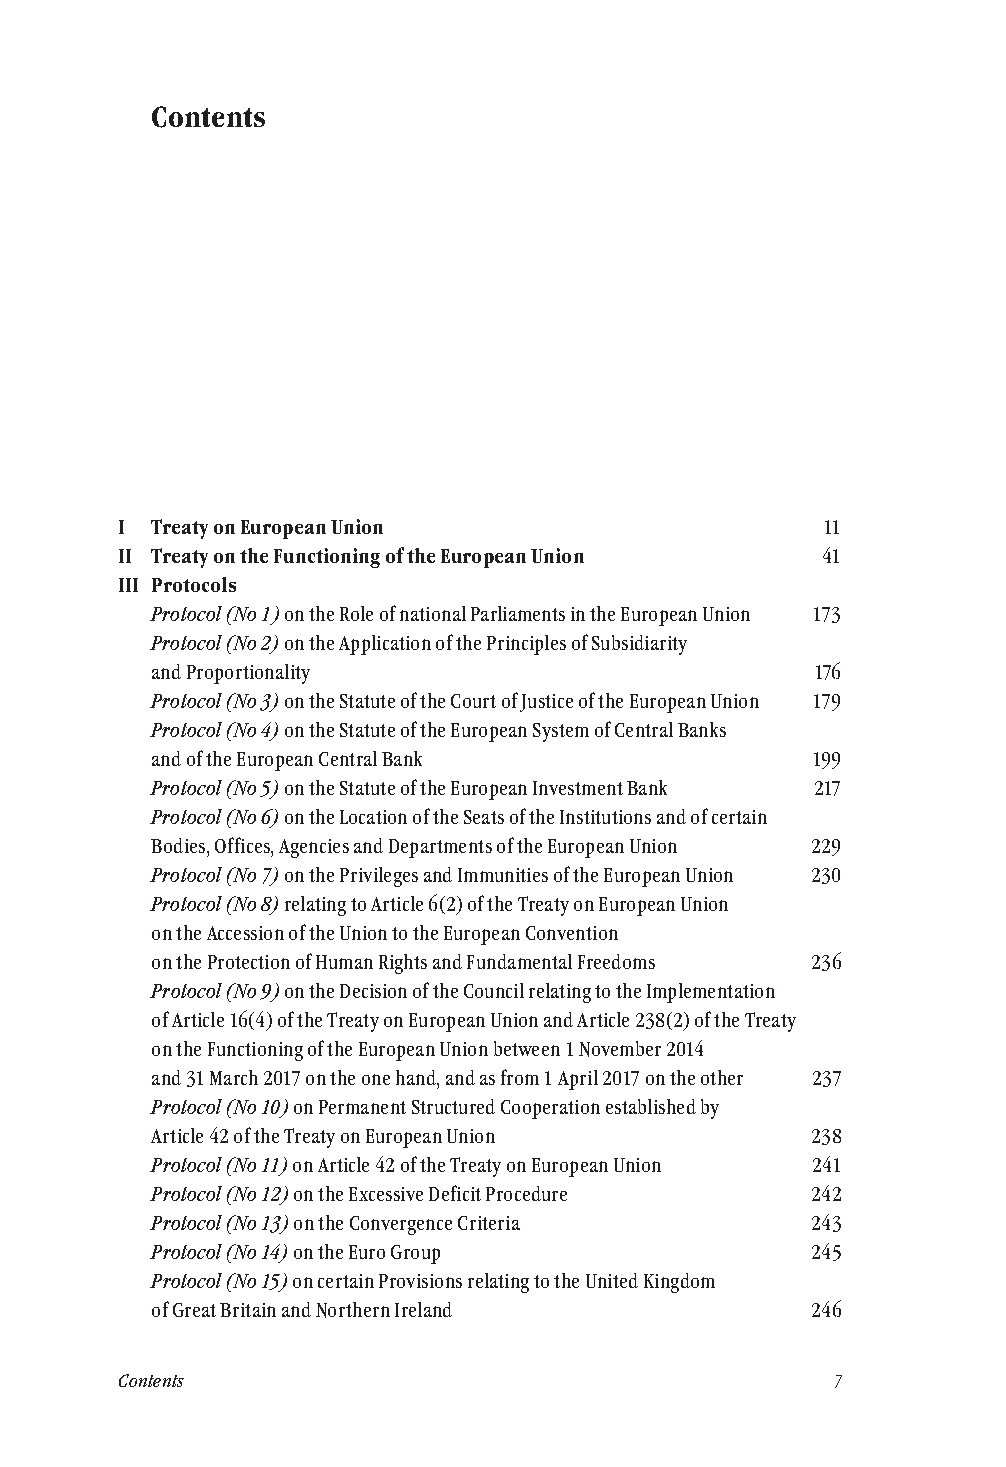 This page has width=1006, height=1467. Describe the element at coordinates (616, 961) in the page. I see `Freedoms` at that location.
